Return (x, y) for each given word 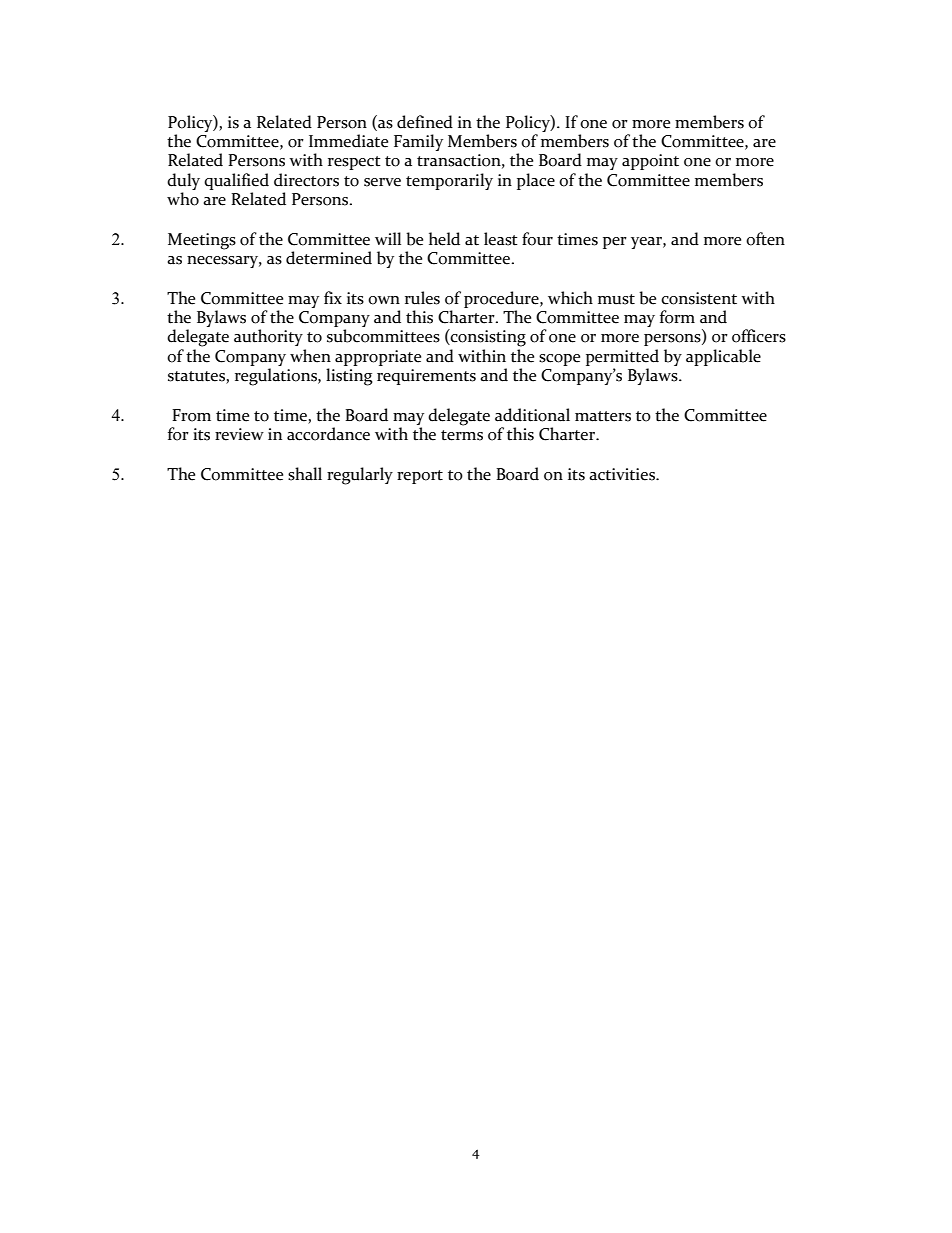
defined (425, 122)
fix (333, 297)
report (420, 477)
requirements (426, 377)
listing (349, 377)
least (501, 239)
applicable (723, 357)
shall (305, 474)
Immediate (348, 141)
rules (422, 298)
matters (603, 416)
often (765, 239)
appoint (650, 162)
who (183, 199)
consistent (699, 298)
